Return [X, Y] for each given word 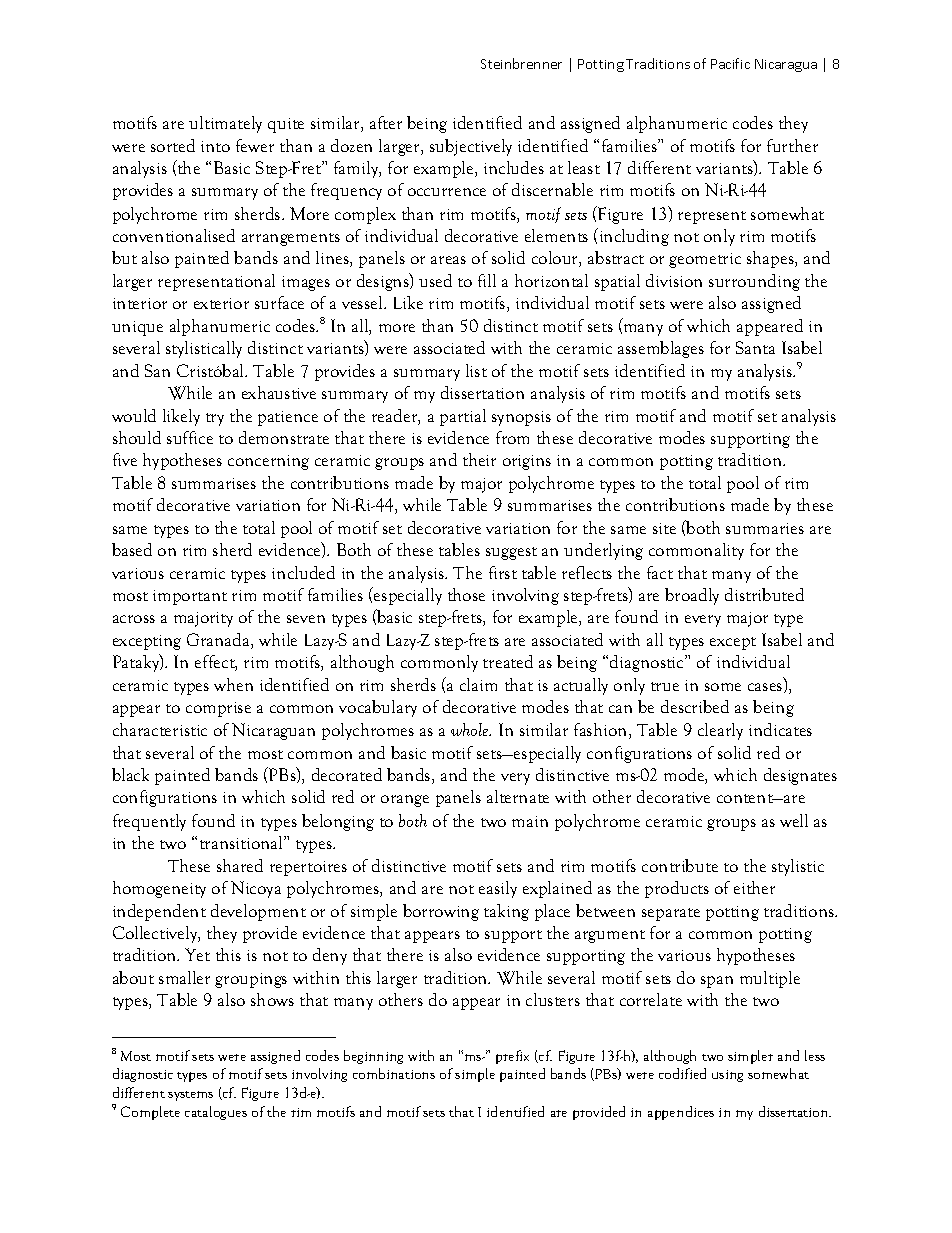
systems [190, 1096]
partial [463, 417]
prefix [512, 1057]
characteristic [160, 729]
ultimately [225, 124]
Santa [755, 347]
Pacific [730, 63]
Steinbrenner [521, 63]
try [215, 419]
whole [471, 729]
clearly [720, 731]
